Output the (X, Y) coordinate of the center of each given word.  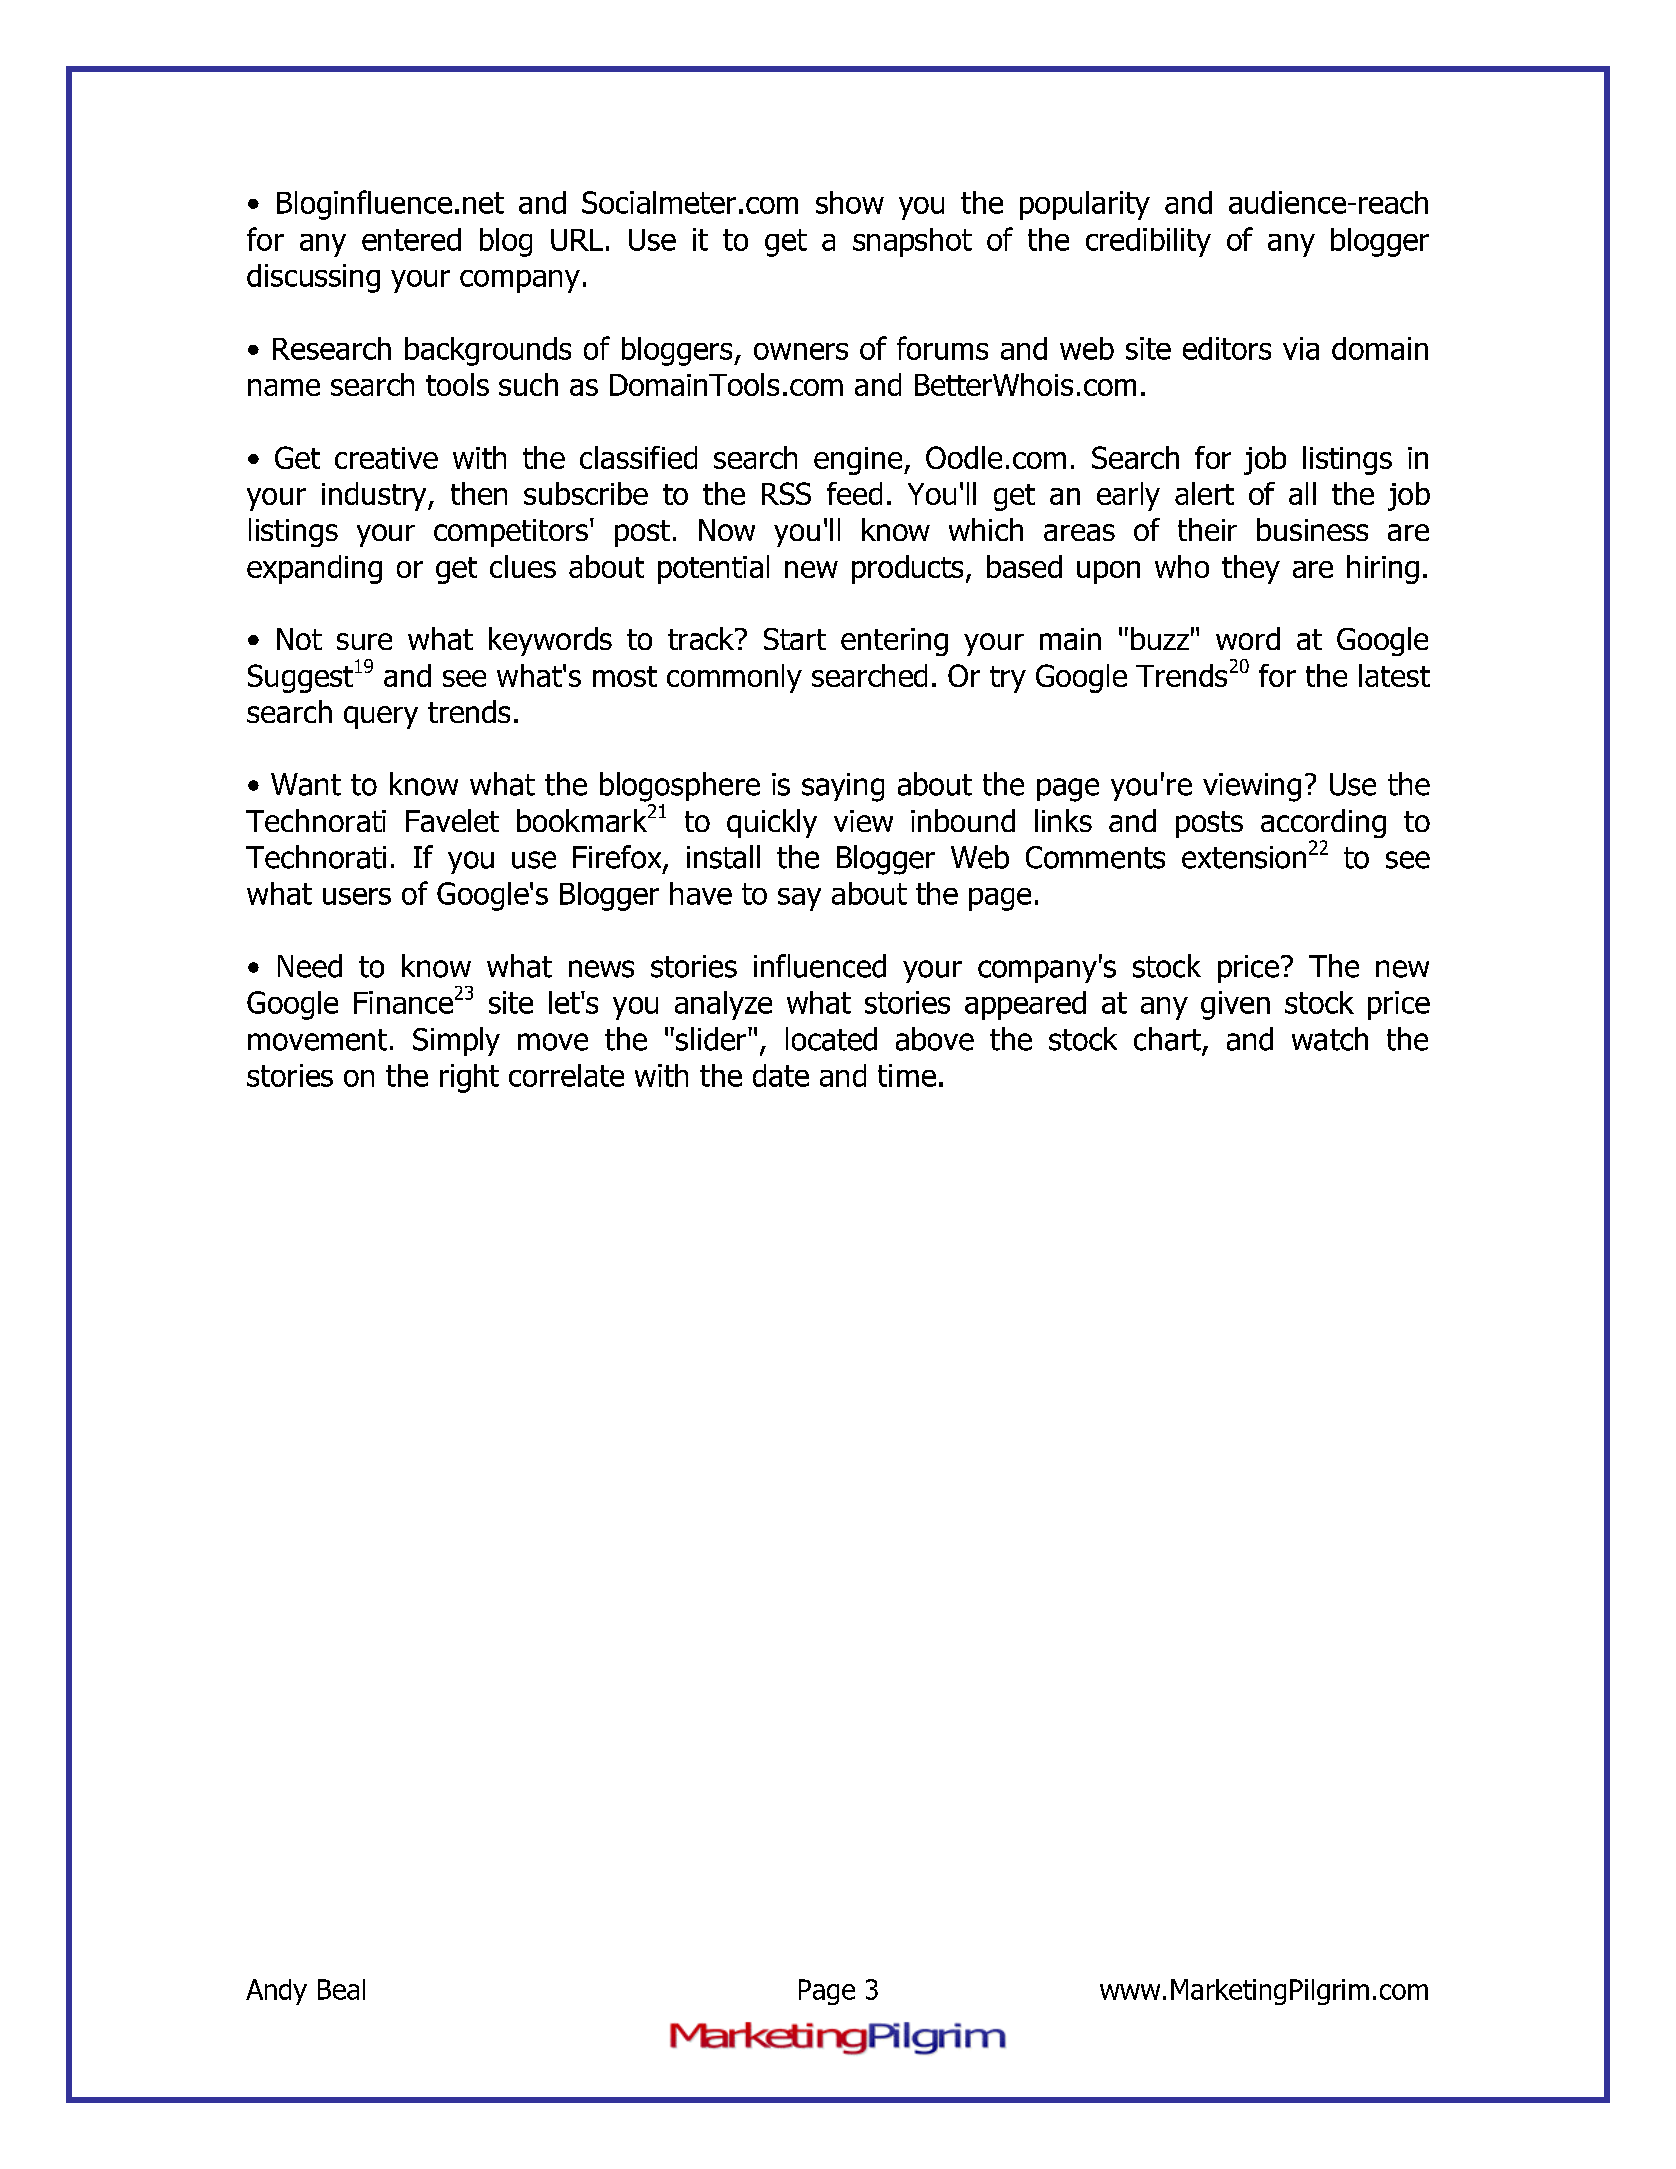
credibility (1148, 242)
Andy (276, 1992)
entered (411, 239)
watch (1330, 1039)
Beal (341, 1989)
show (850, 202)
